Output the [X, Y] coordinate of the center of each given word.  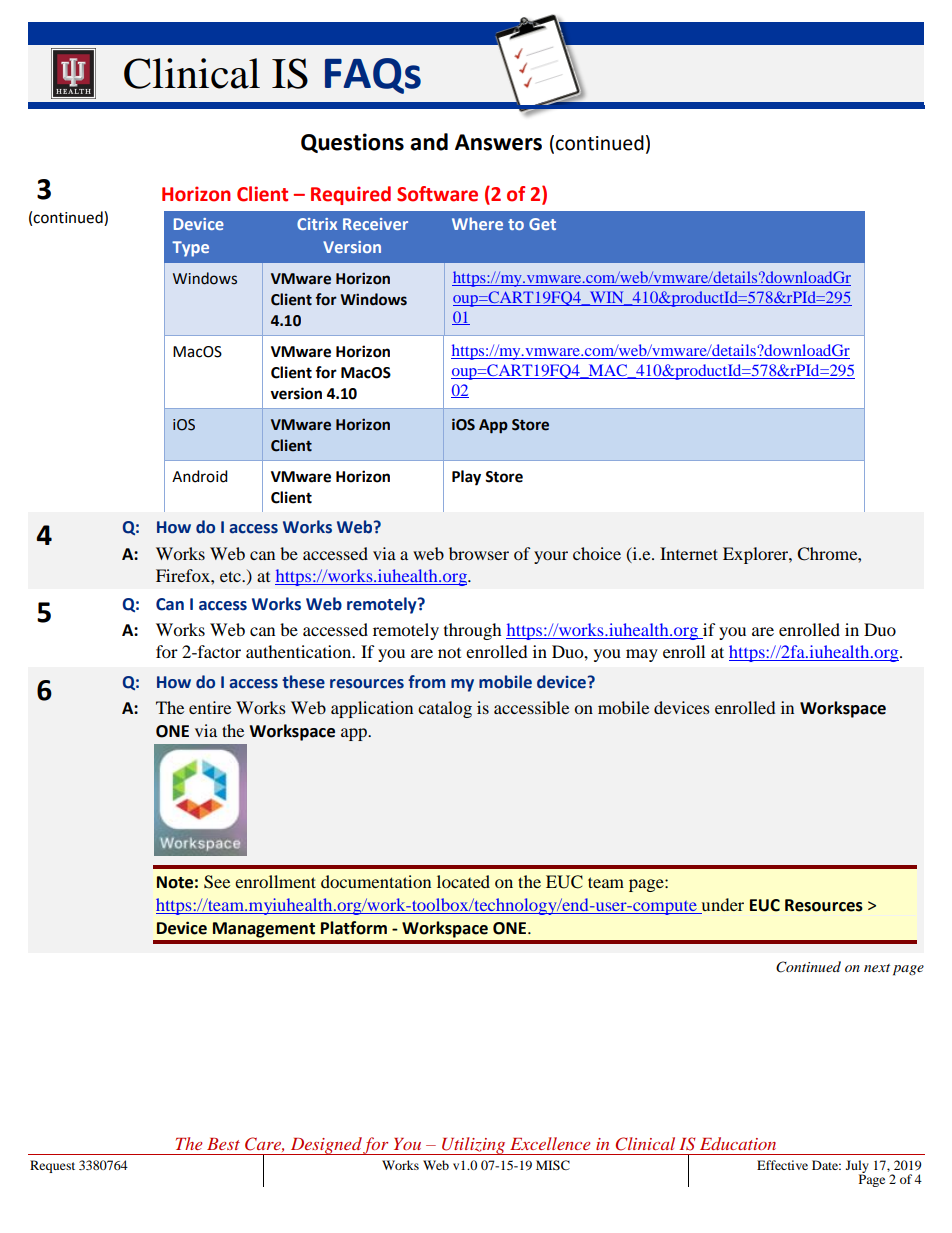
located [463, 881]
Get [542, 224]
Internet [689, 553]
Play [466, 478]
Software [437, 194]
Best [223, 1144]
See [217, 882]
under [723, 904]
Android [200, 476]
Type [190, 249]
